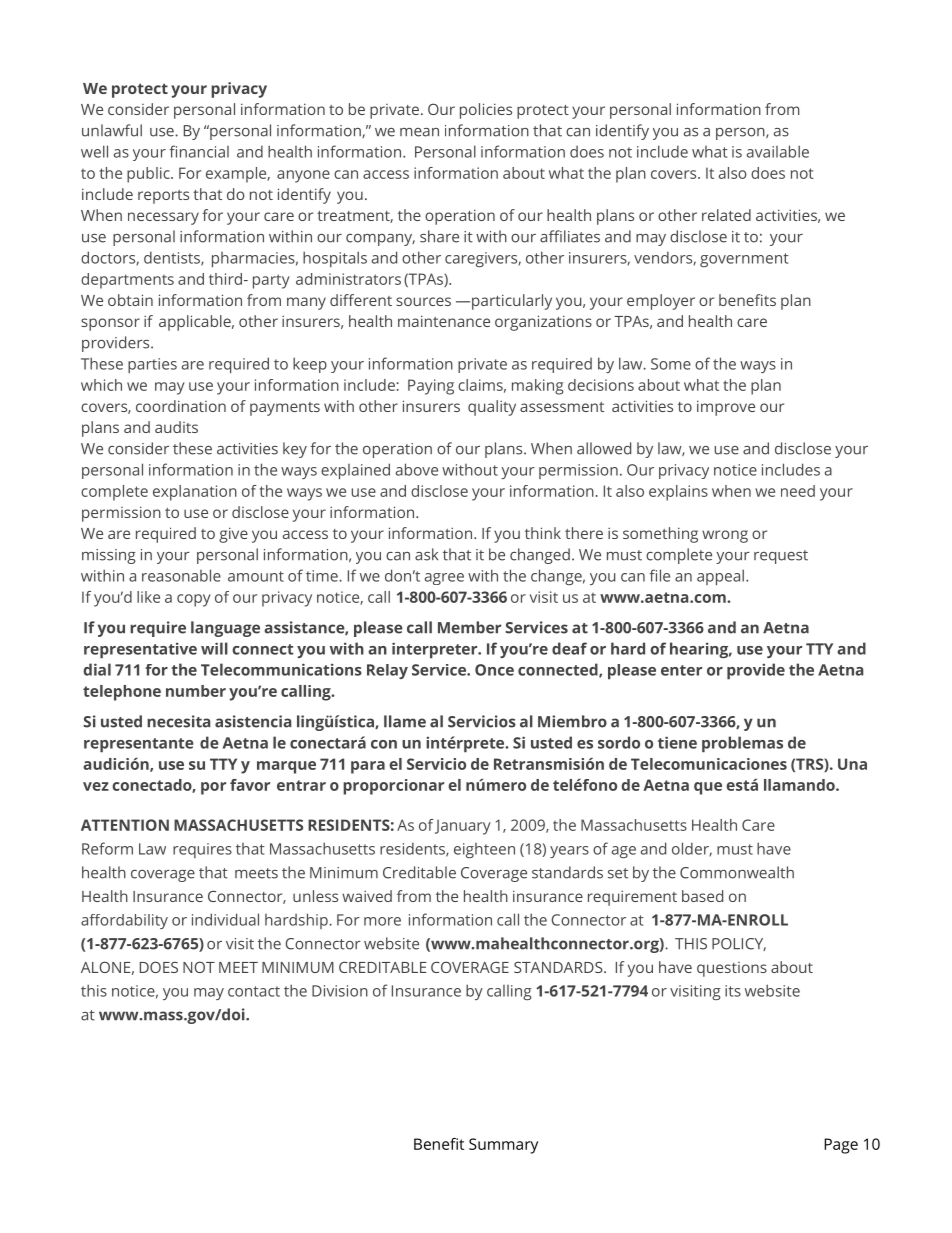 The height and width of the screenshot is (1233, 952). What do you see at coordinates (778, 151) in the screenshot?
I see `available` at bounding box center [778, 151].
